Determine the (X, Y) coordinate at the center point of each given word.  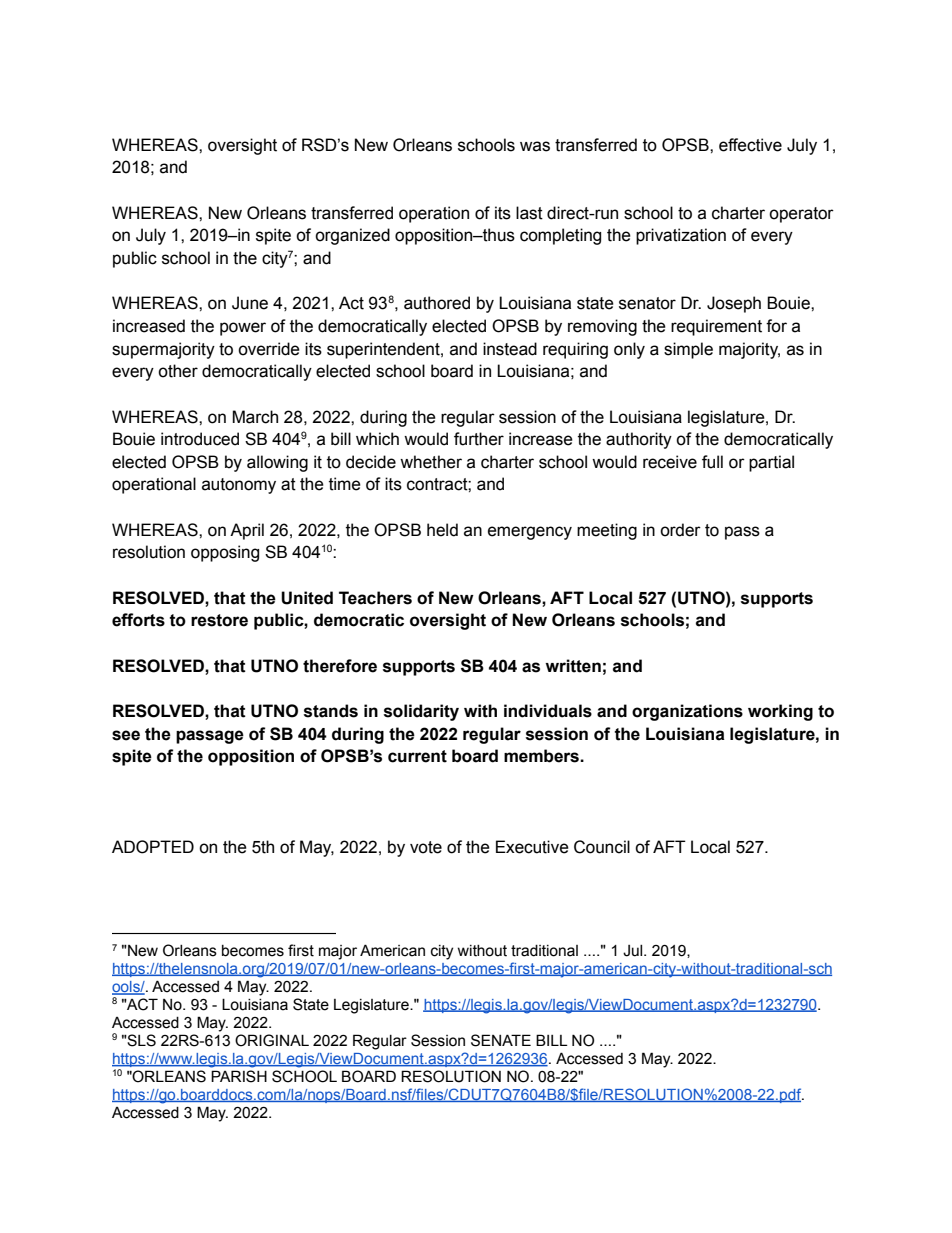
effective (750, 145)
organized (352, 236)
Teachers (375, 598)
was (535, 146)
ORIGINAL (272, 1040)
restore (219, 620)
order (680, 530)
